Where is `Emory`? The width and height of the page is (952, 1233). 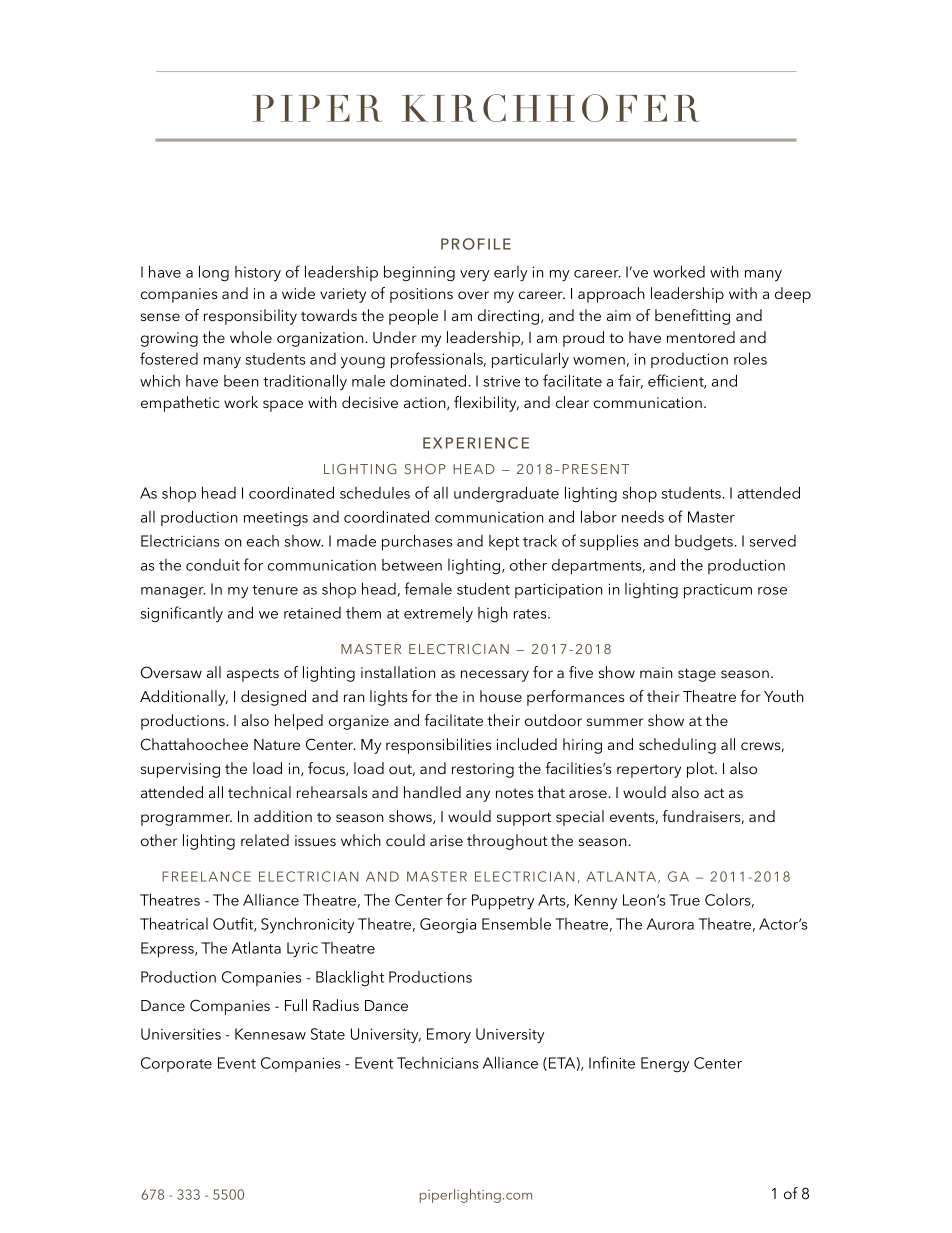
Emory is located at coordinates (449, 1036).
